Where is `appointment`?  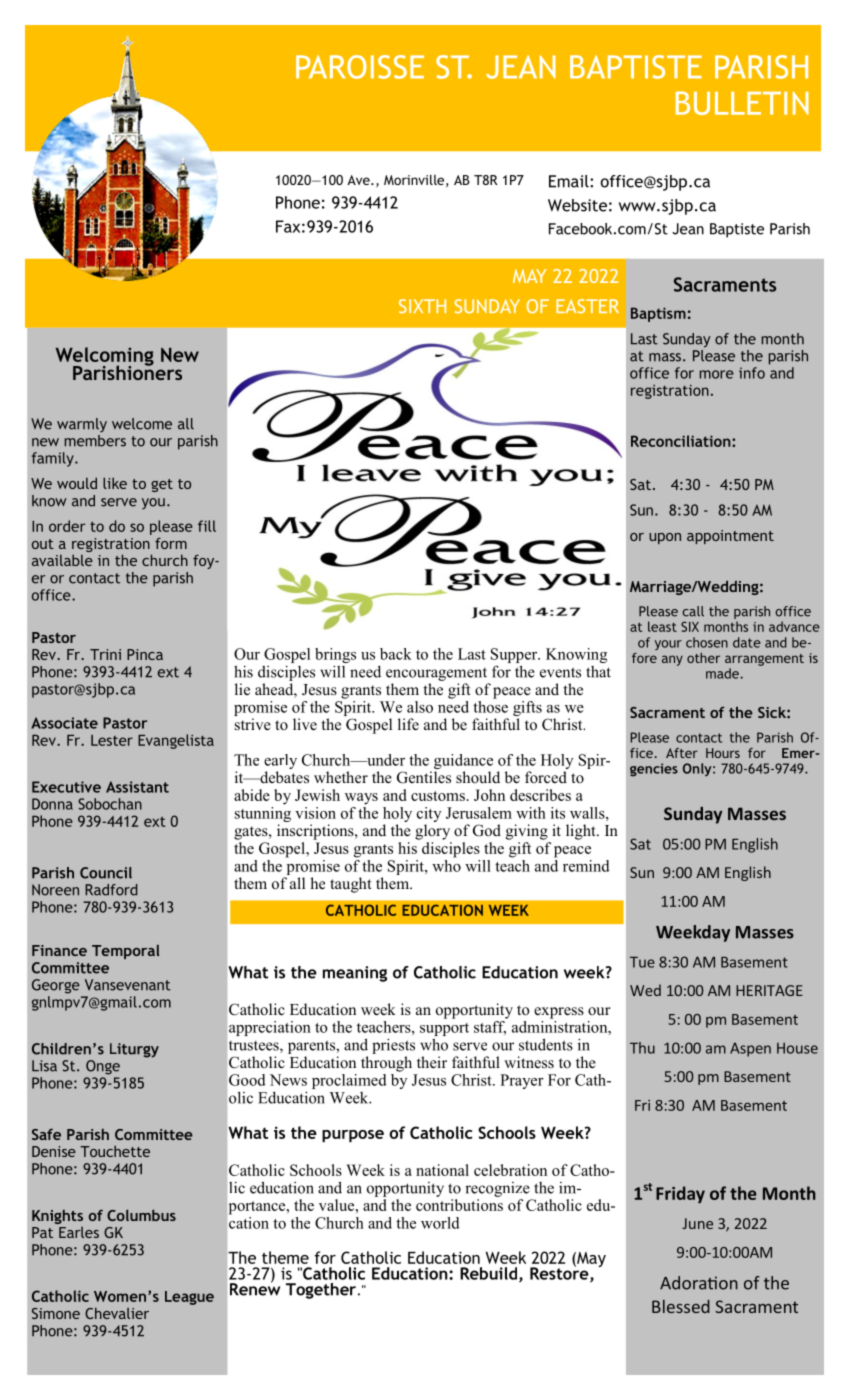
appointment is located at coordinates (730, 537).
